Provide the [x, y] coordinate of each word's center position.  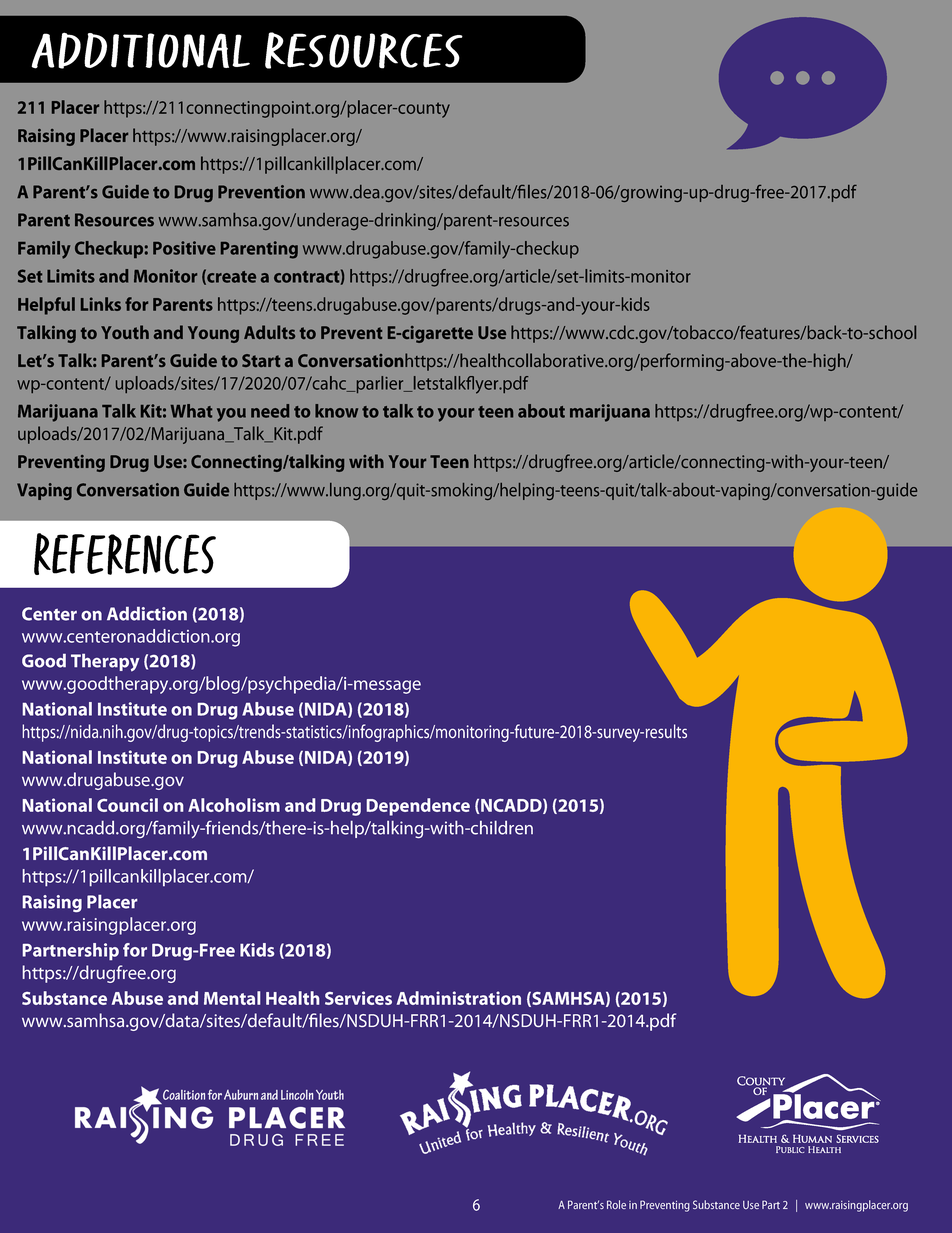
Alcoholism [234, 805]
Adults [269, 332]
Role [616, 1204]
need [270, 411]
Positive [184, 248]
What [191, 411]
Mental [232, 998]
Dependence [418, 807]
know [336, 411]
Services [358, 998]
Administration [459, 998]
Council [127, 805]
